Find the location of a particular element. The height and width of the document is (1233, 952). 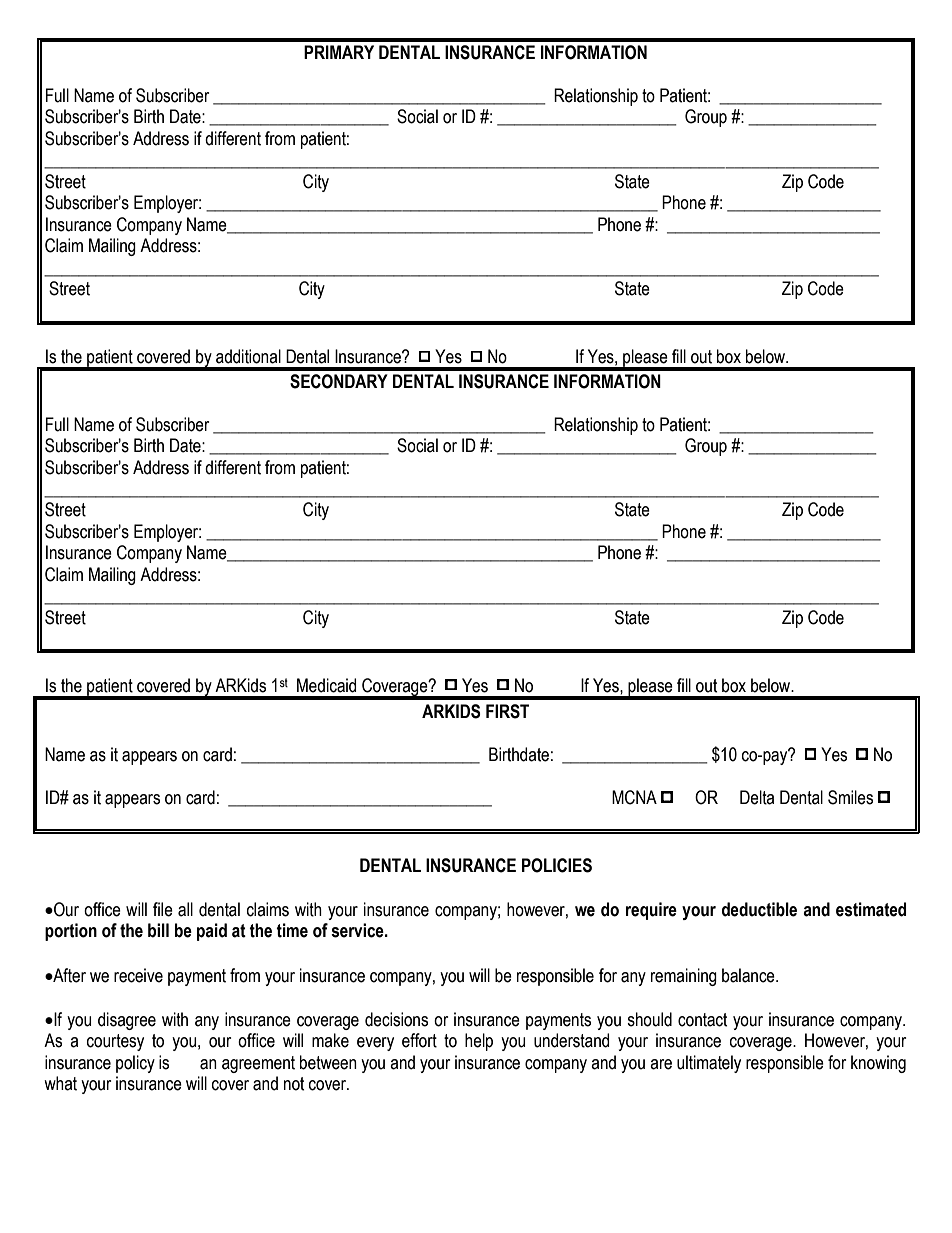

FIRST is located at coordinates (507, 711).
